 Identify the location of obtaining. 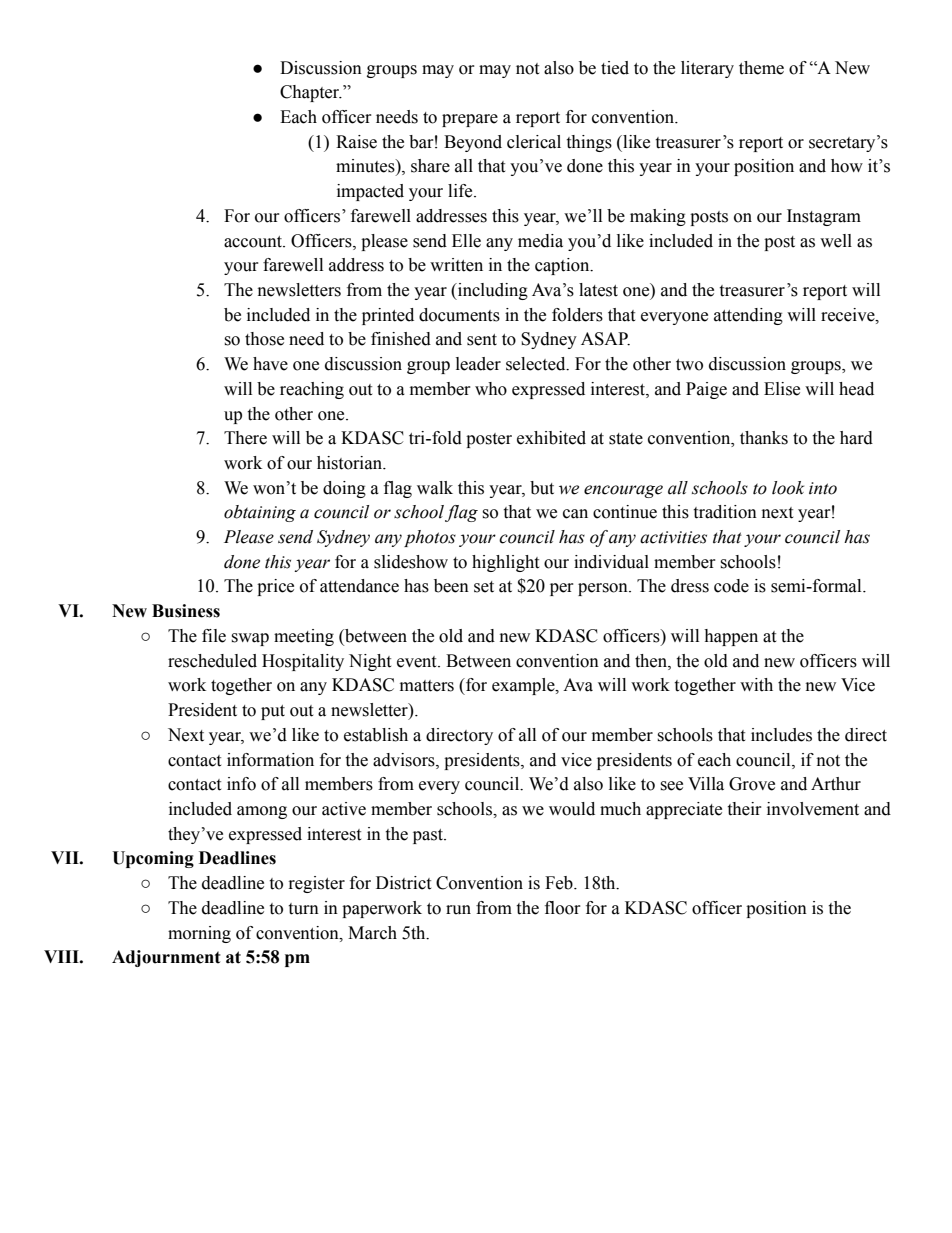
(260, 513).
